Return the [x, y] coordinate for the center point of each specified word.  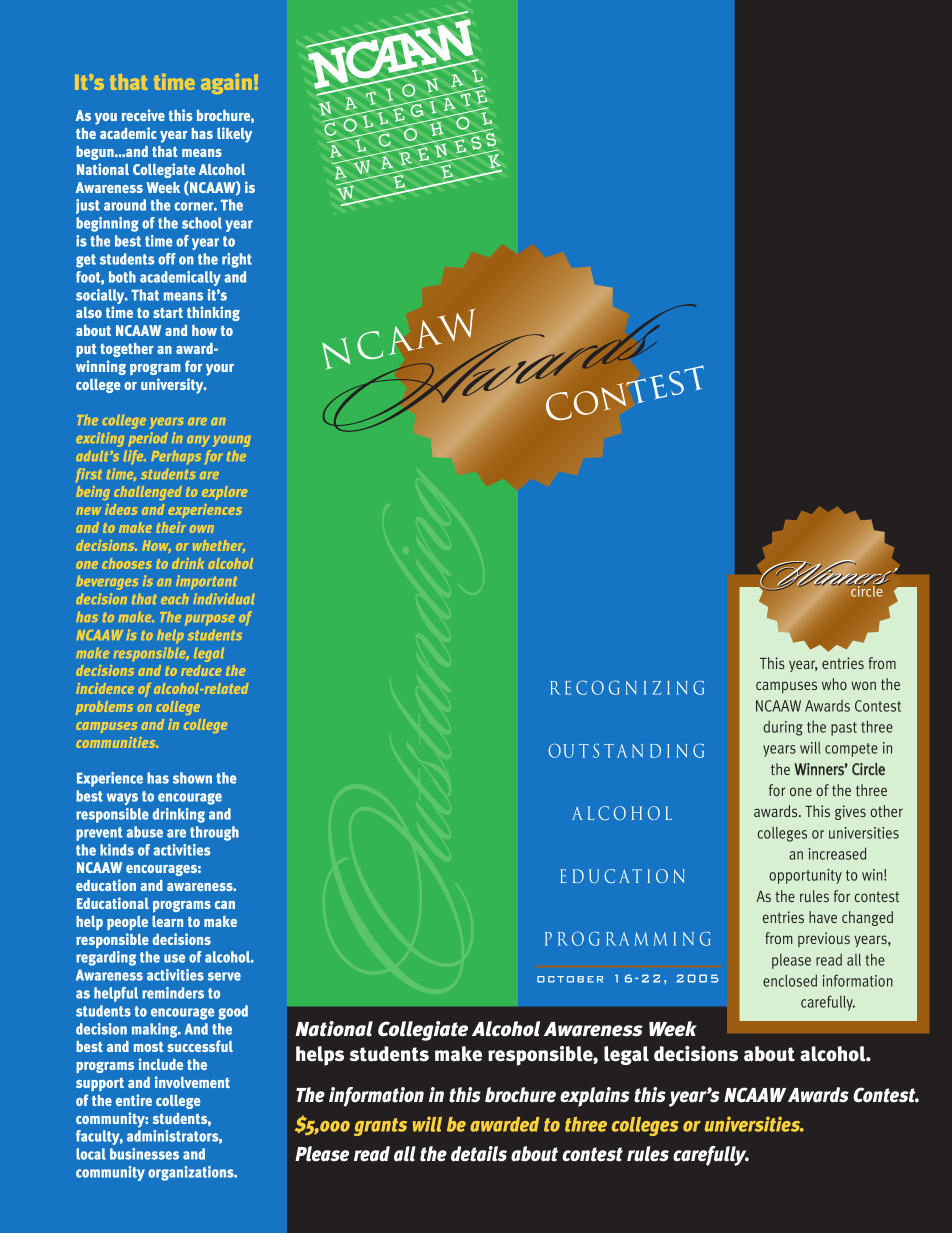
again [226, 83]
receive [143, 115]
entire [134, 1100]
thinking [213, 313]
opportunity [805, 876]
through [214, 833]
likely [234, 135]
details [479, 1154]
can [225, 905]
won [863, 685]
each [175, 599]
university [173, 386]
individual [224, 598]
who [834, 684]
